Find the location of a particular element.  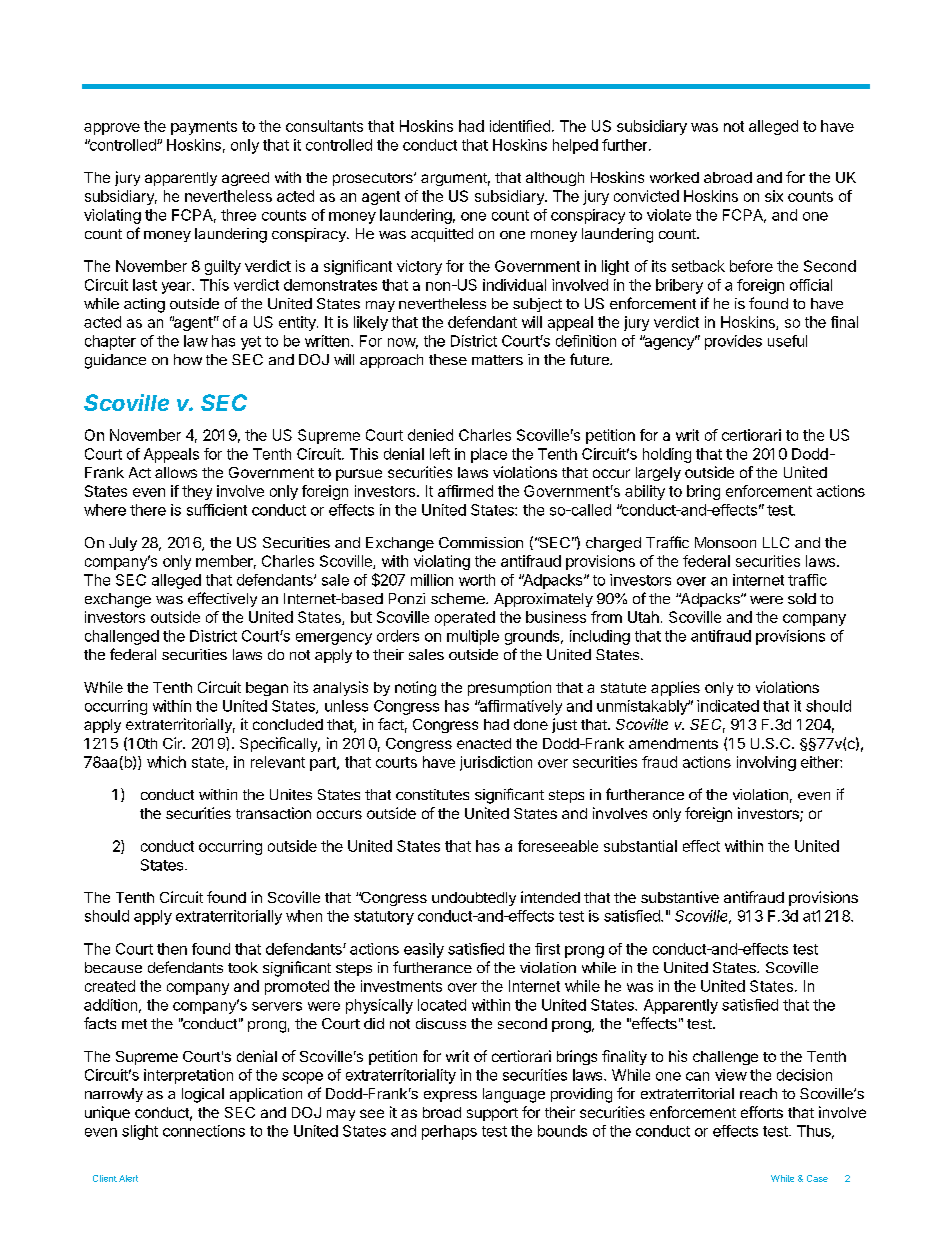

efforts is located at coordinates (762, 1112).
